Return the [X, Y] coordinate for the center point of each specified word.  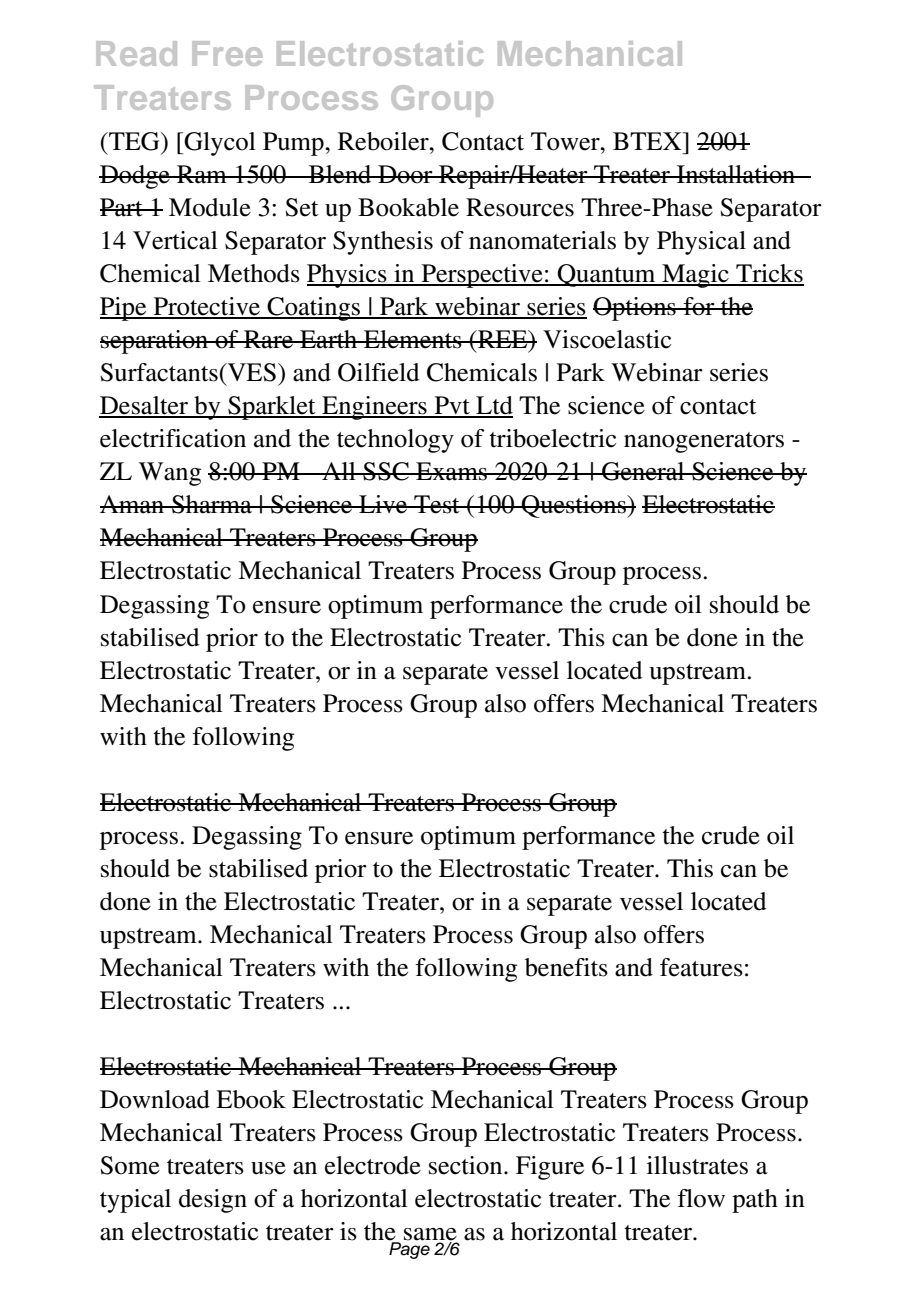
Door [405, 174]
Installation [736, 174]
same [430, 1235]
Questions [574, 506]
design [213, 1201]
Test [437, 504]
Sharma [212, 504]
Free [227, 53]
